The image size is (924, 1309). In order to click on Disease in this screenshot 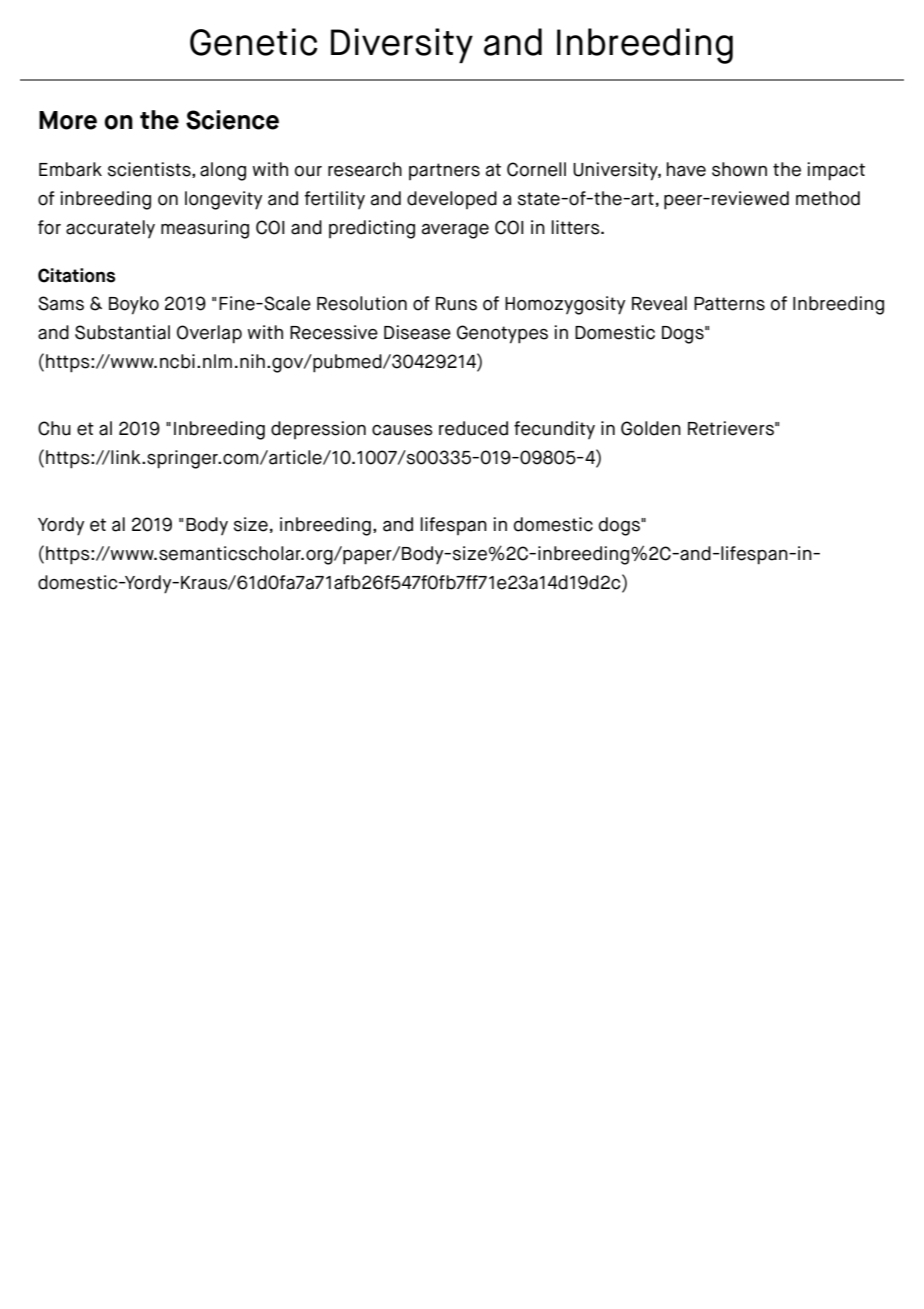, I will do `click(417, 332)`.
